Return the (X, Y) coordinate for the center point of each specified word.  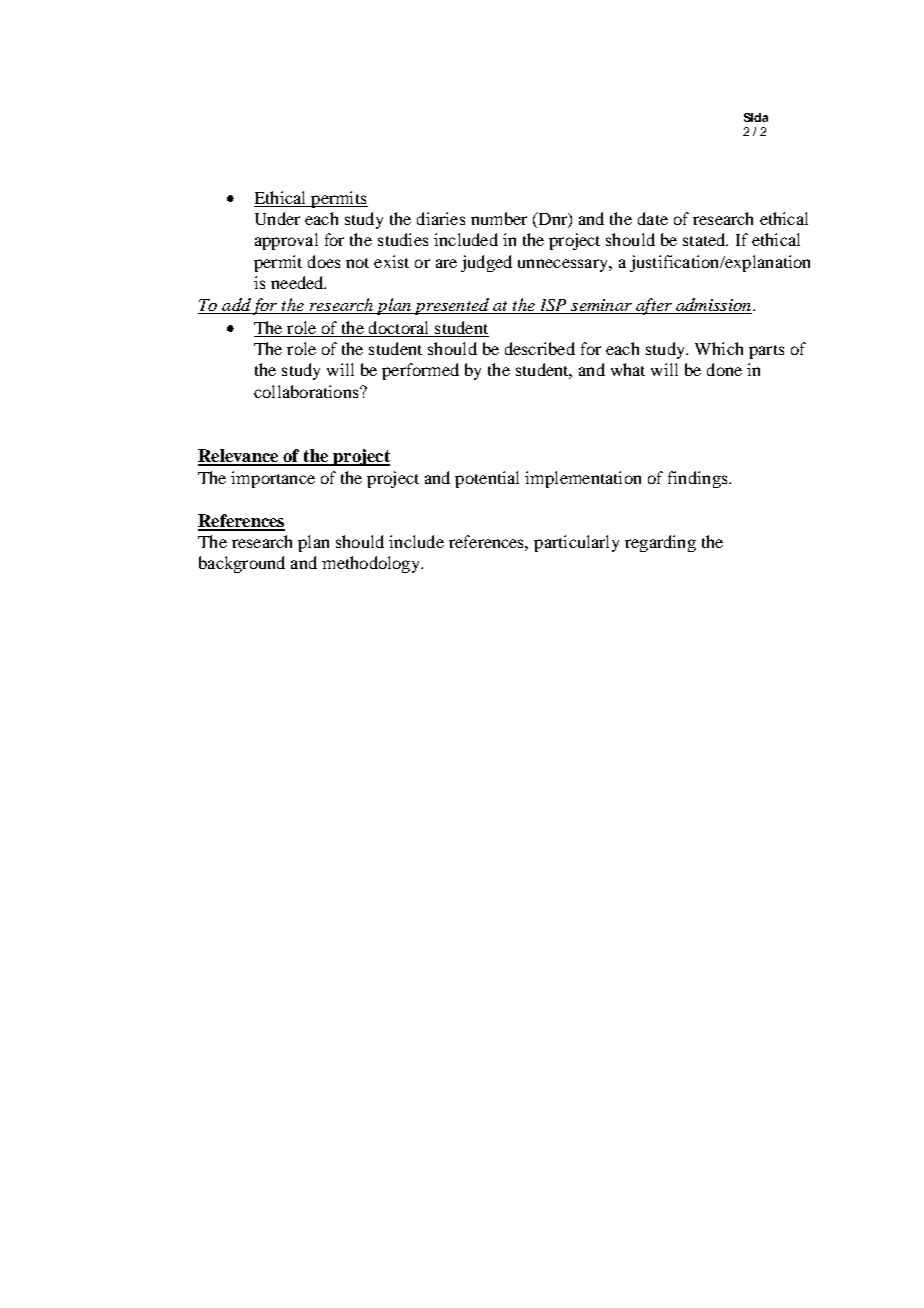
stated (705, 239)
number (499, 218)
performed (420, 371)
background (242, 564)
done (724, 369)
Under (277, 218)
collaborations (307, 391)
